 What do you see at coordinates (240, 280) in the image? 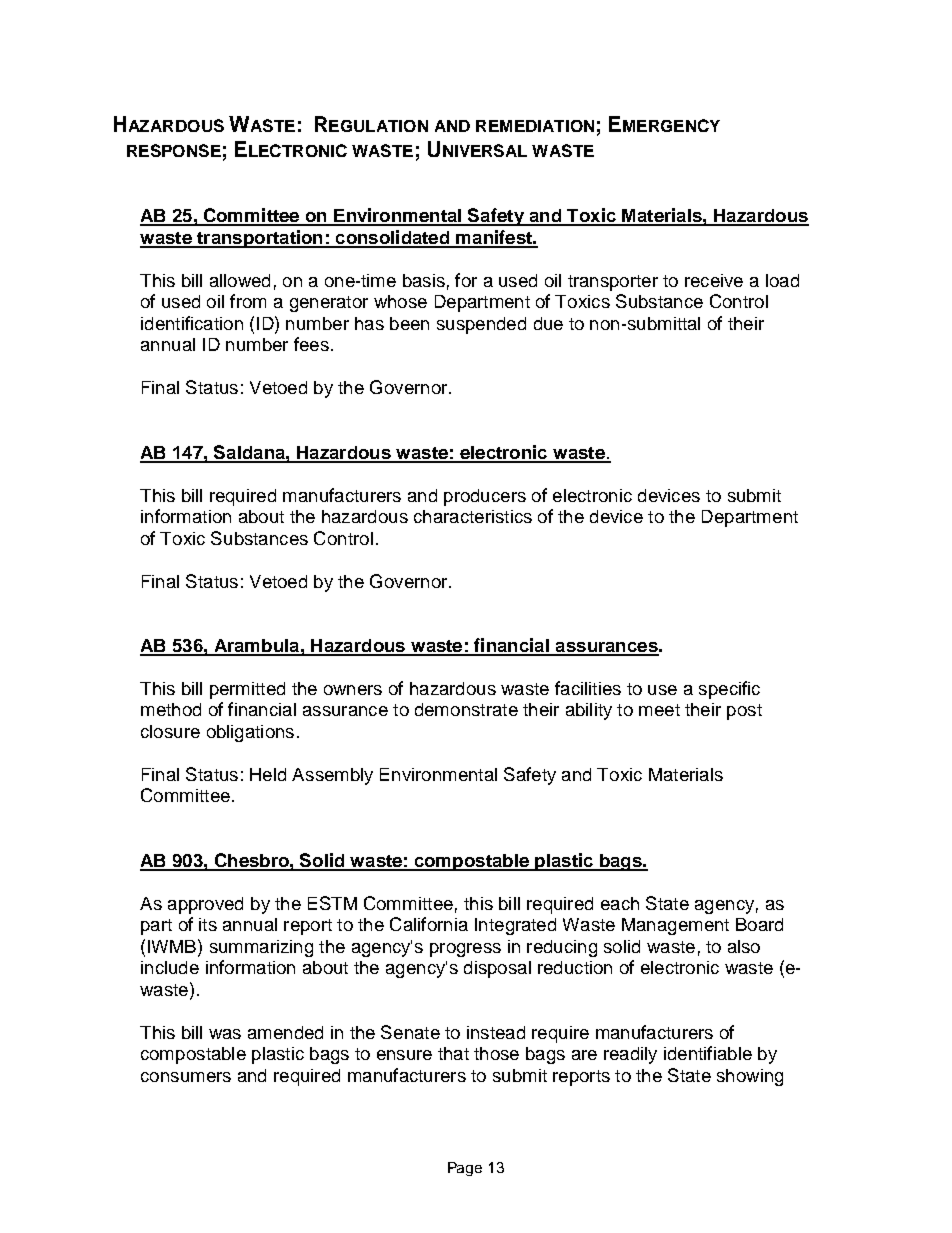
I see `allowed` at bounding box center [240, 280].
